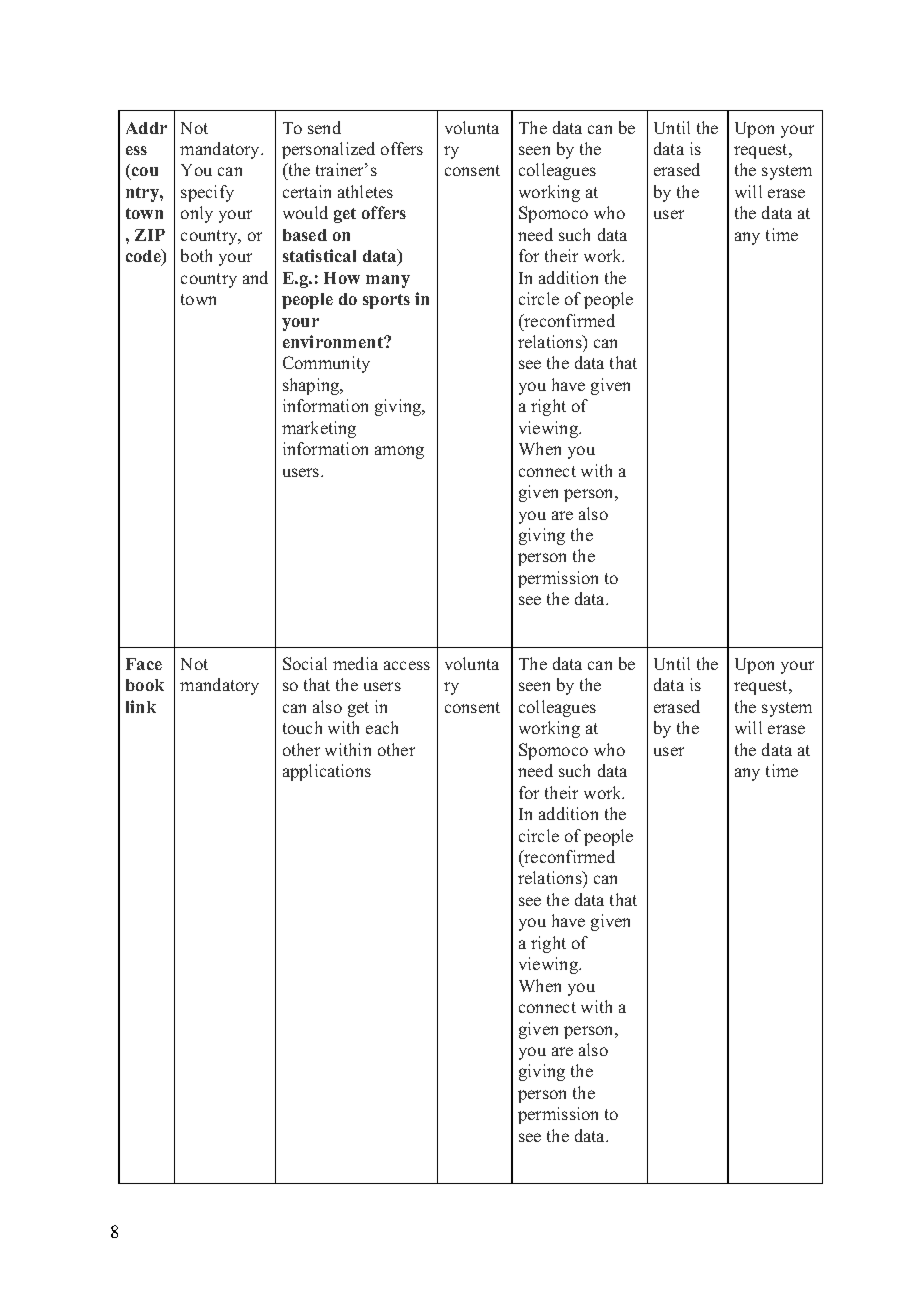  I want to click on sports, so click(386, 301).
